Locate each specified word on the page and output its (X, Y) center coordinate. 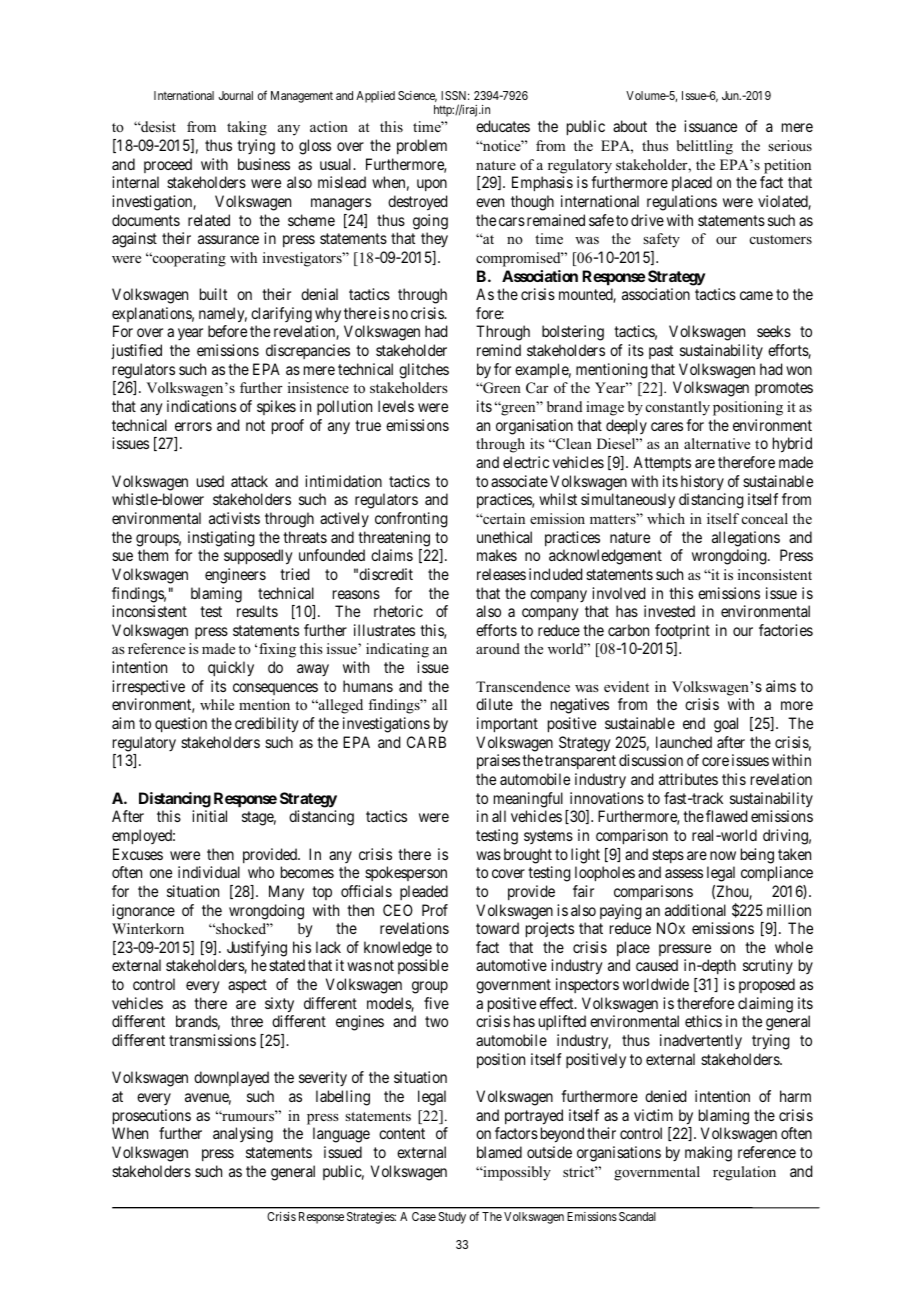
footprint (682, 631)
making (708, 1154)
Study (452, 1218)
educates (503, 126)
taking (247, 128)
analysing (243, 1135)
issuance (710, 126)
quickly (231, 669)
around (498, 648)
